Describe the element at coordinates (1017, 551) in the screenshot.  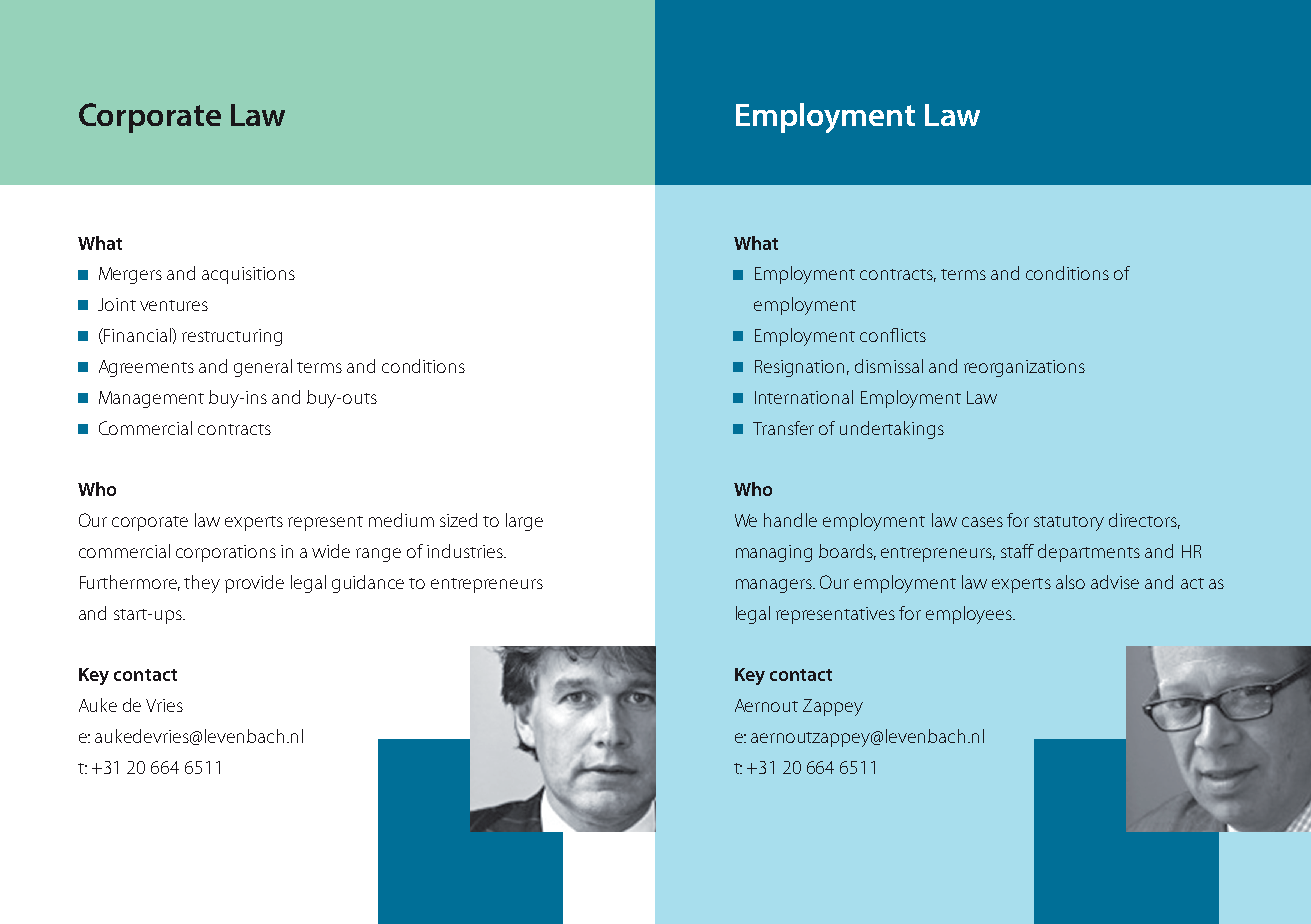
I see `staff` at that location.
